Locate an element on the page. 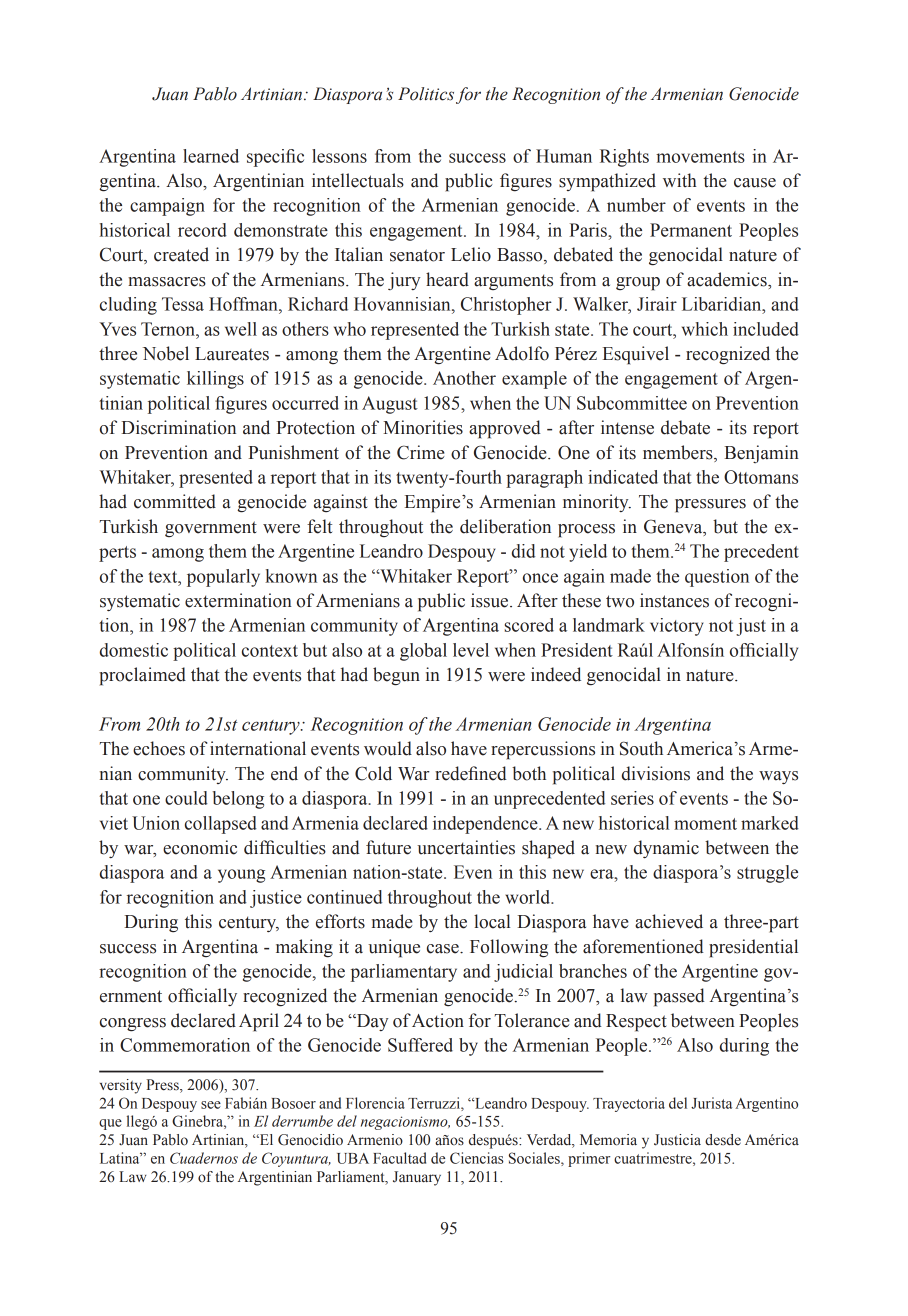 Image resolution: width=908 pixels, height=1316 pixels. learned is located at coordinates (211, 156).
